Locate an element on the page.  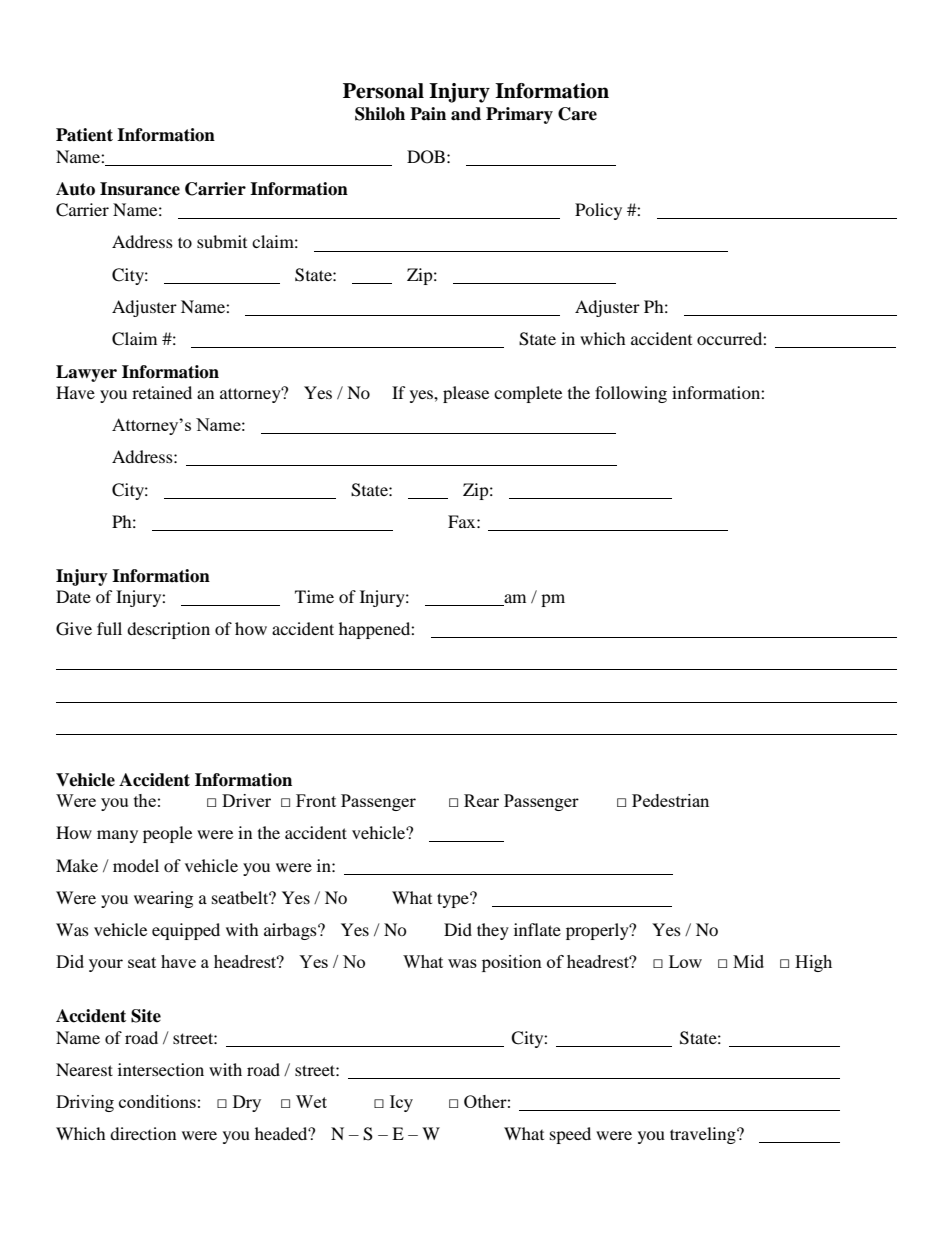
retained is located at coordinates (162, 392).
